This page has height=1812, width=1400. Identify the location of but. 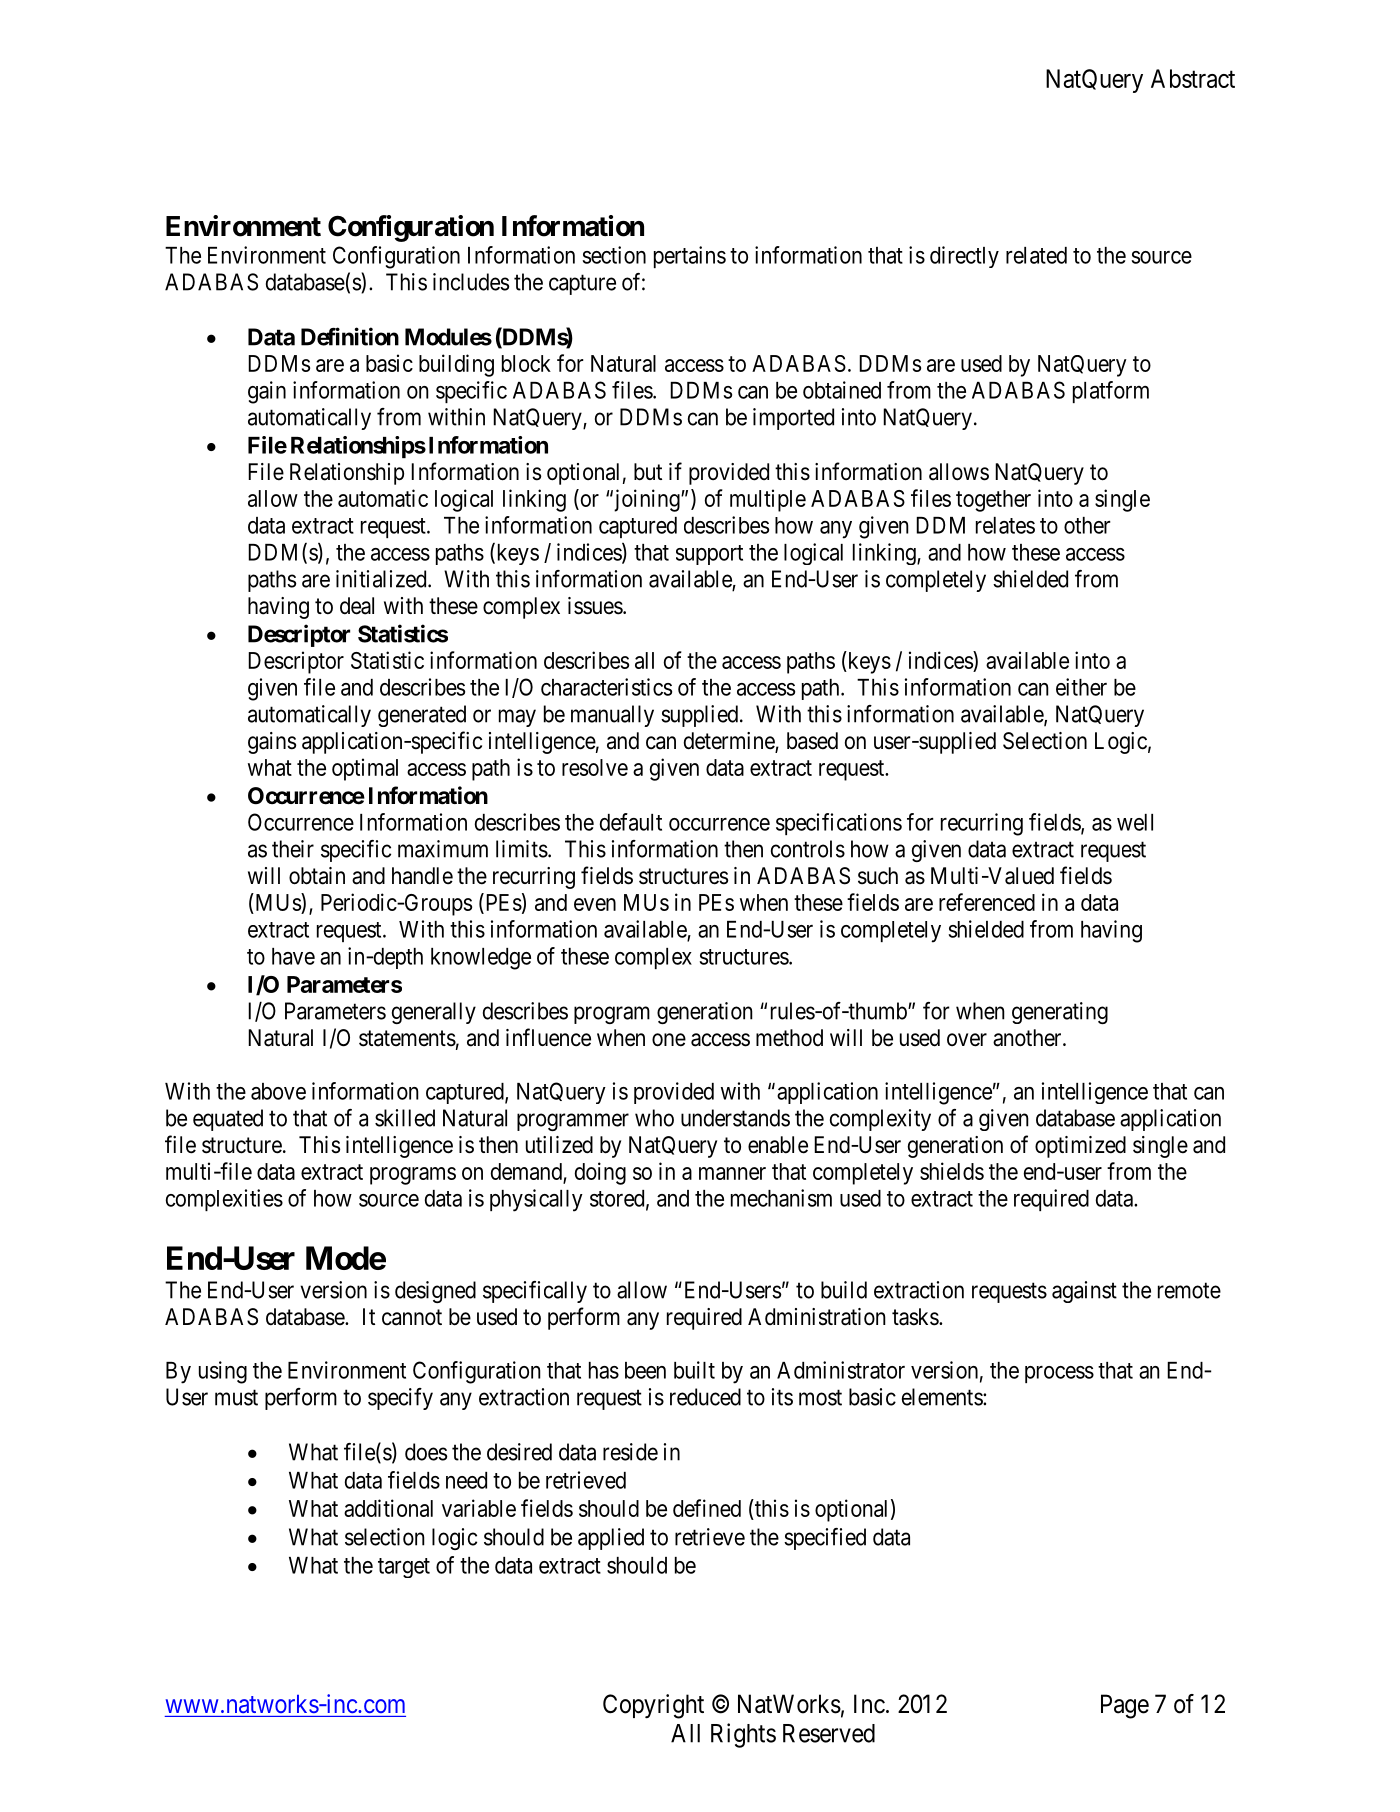
(648, 472).
